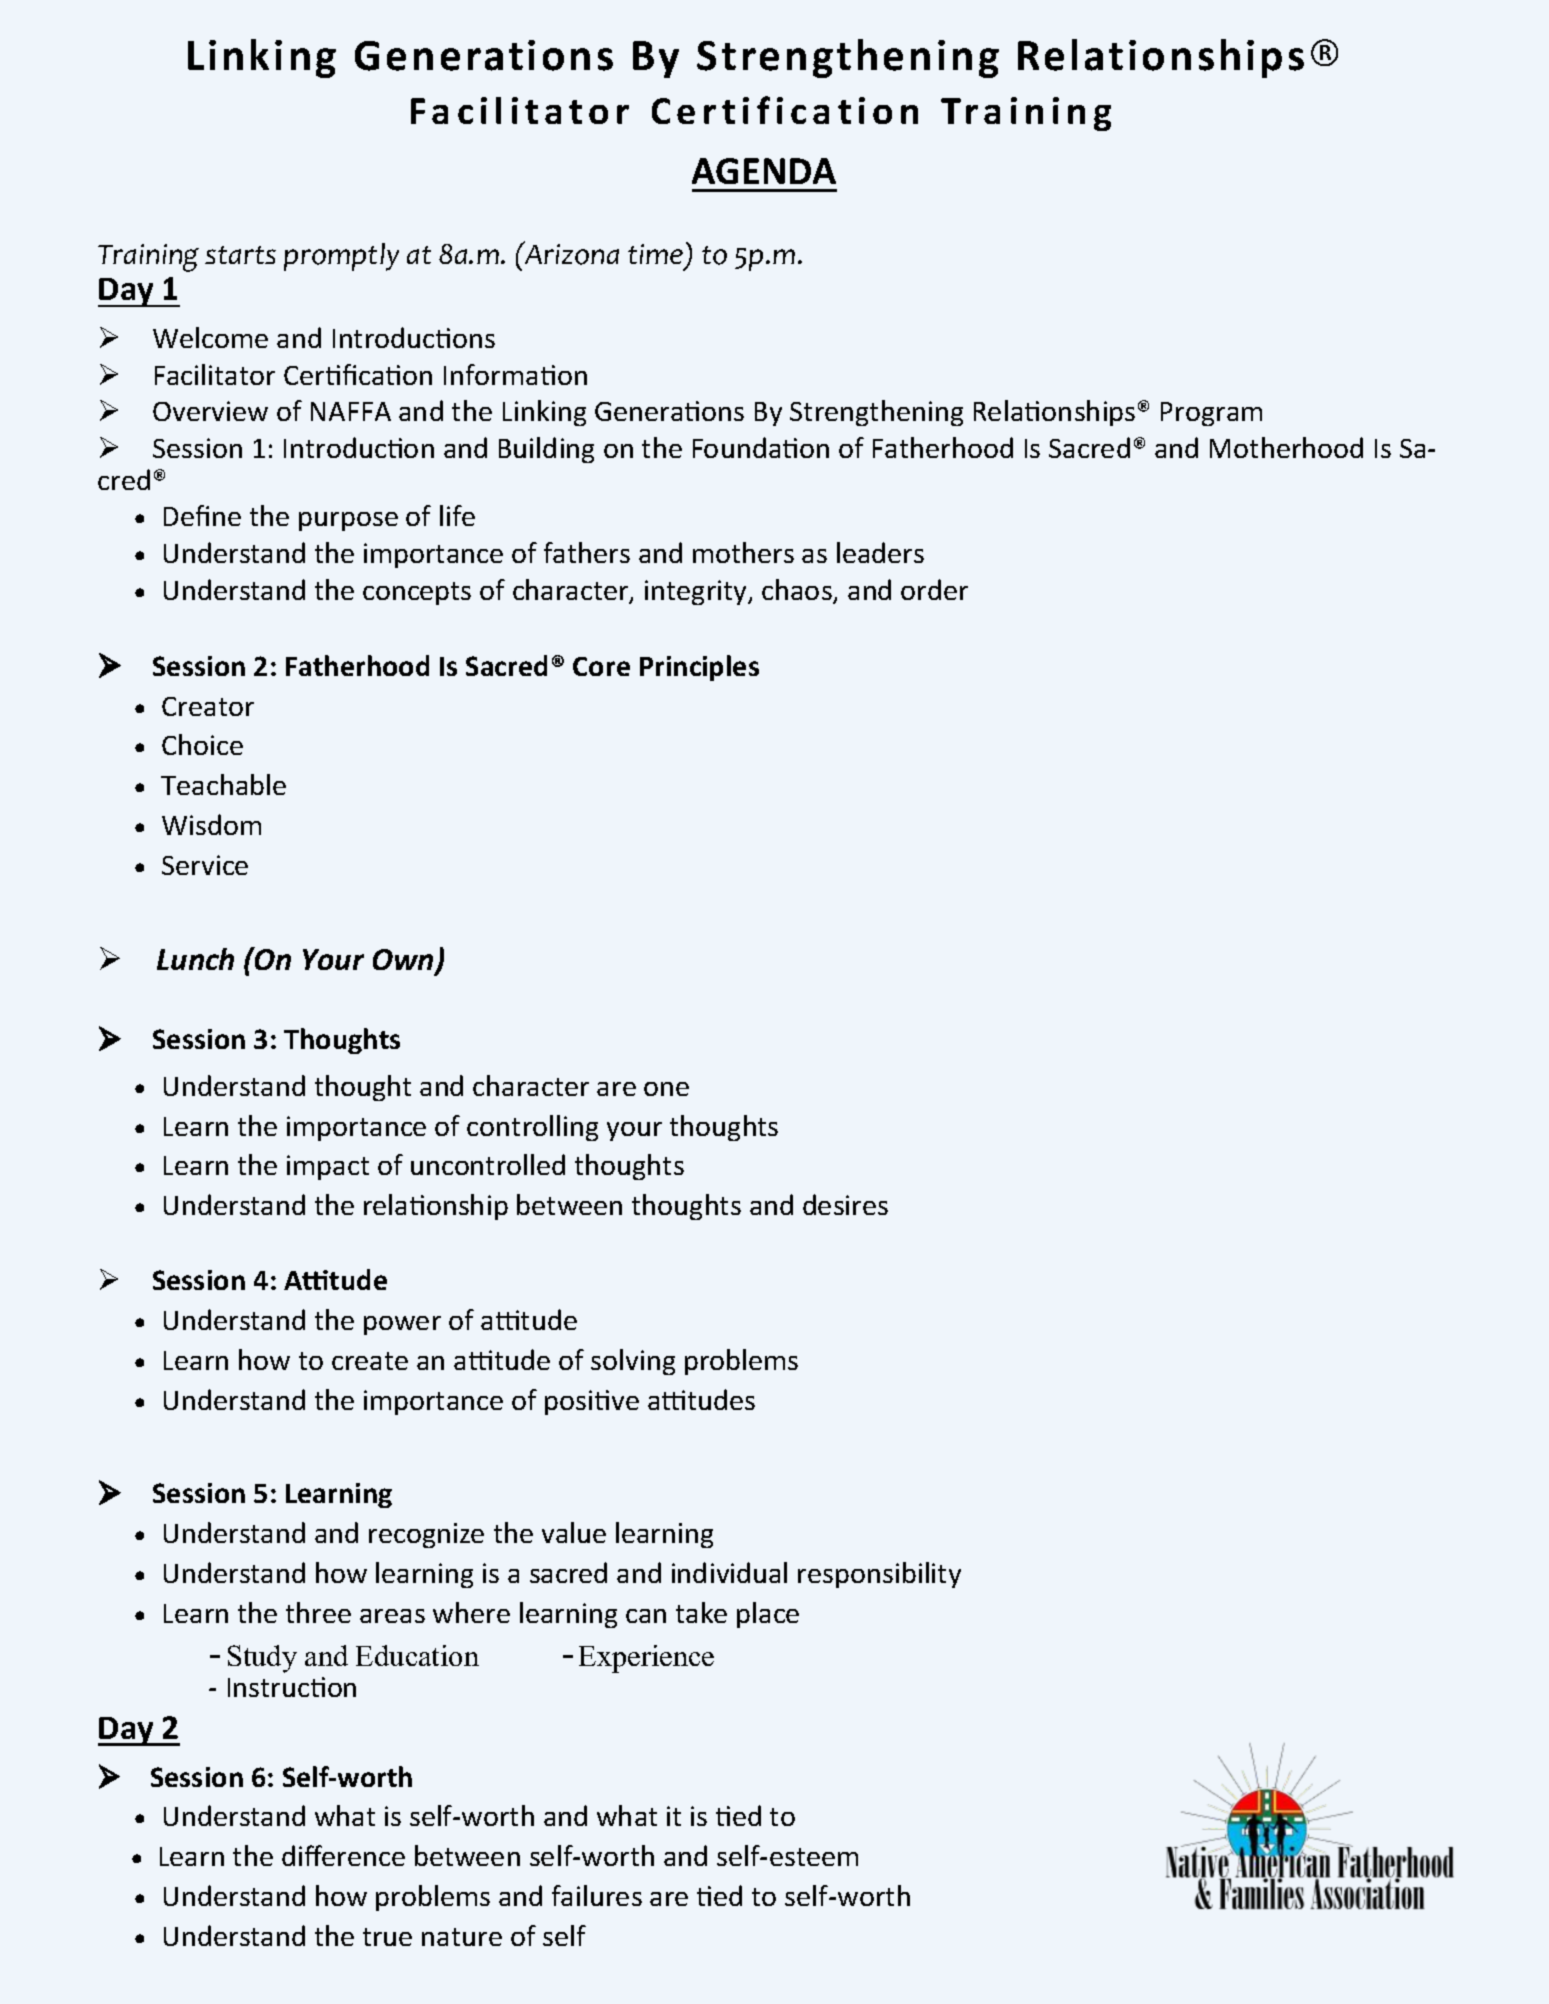  What do you see at coordinates (1211, 414) in the document?
I see `Program` at bounding box center [1211, 414].
